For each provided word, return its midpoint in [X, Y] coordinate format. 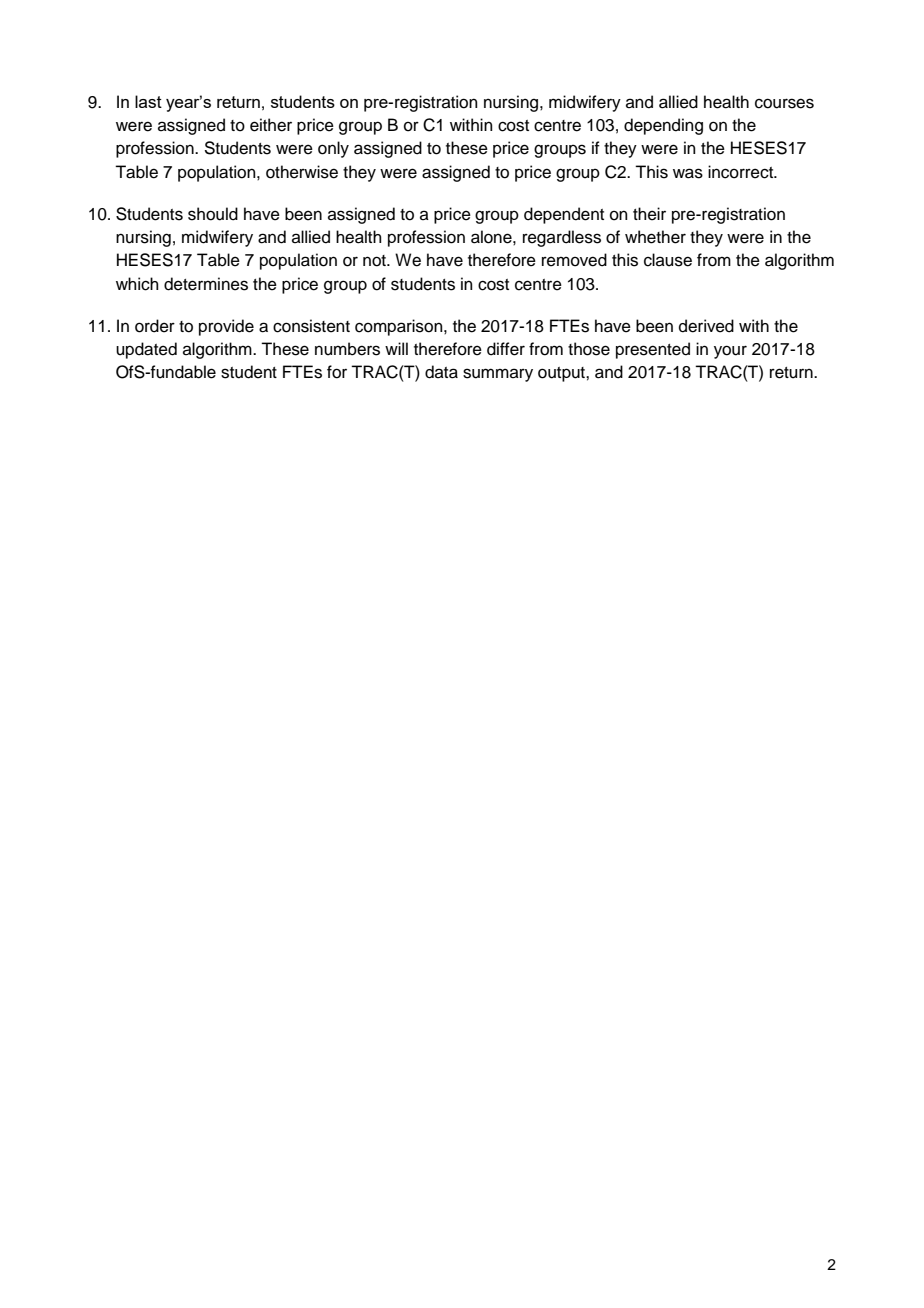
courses [784, 103]
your [730, 352]
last [148, 101]
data [441, 372]
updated [146, 350]
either [271, 125]
